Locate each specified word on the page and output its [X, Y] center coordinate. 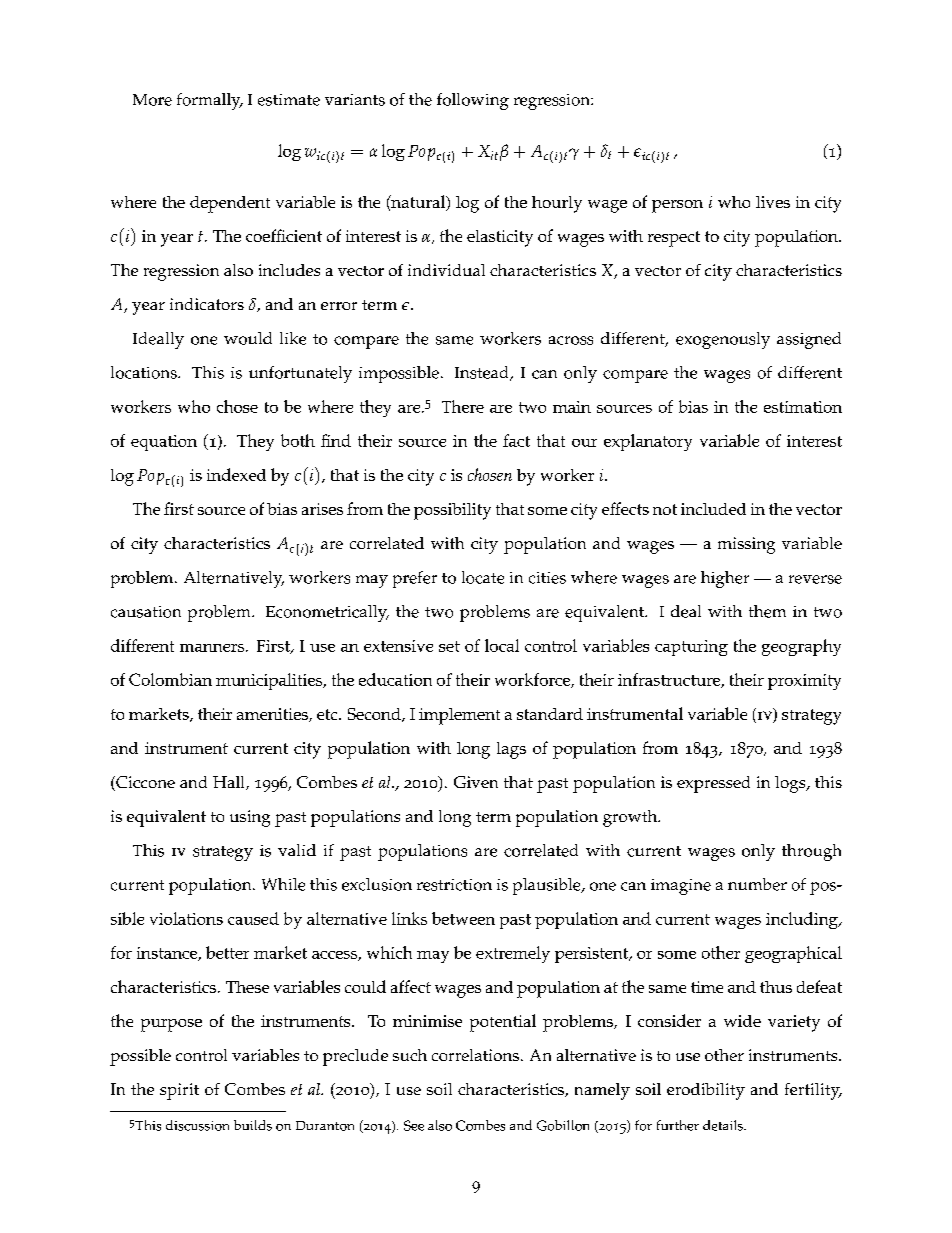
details [724, 1125]
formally [210, 101]
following [473, 101]
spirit [179, 1091]
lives [773, 202]
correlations [475, 1055]
